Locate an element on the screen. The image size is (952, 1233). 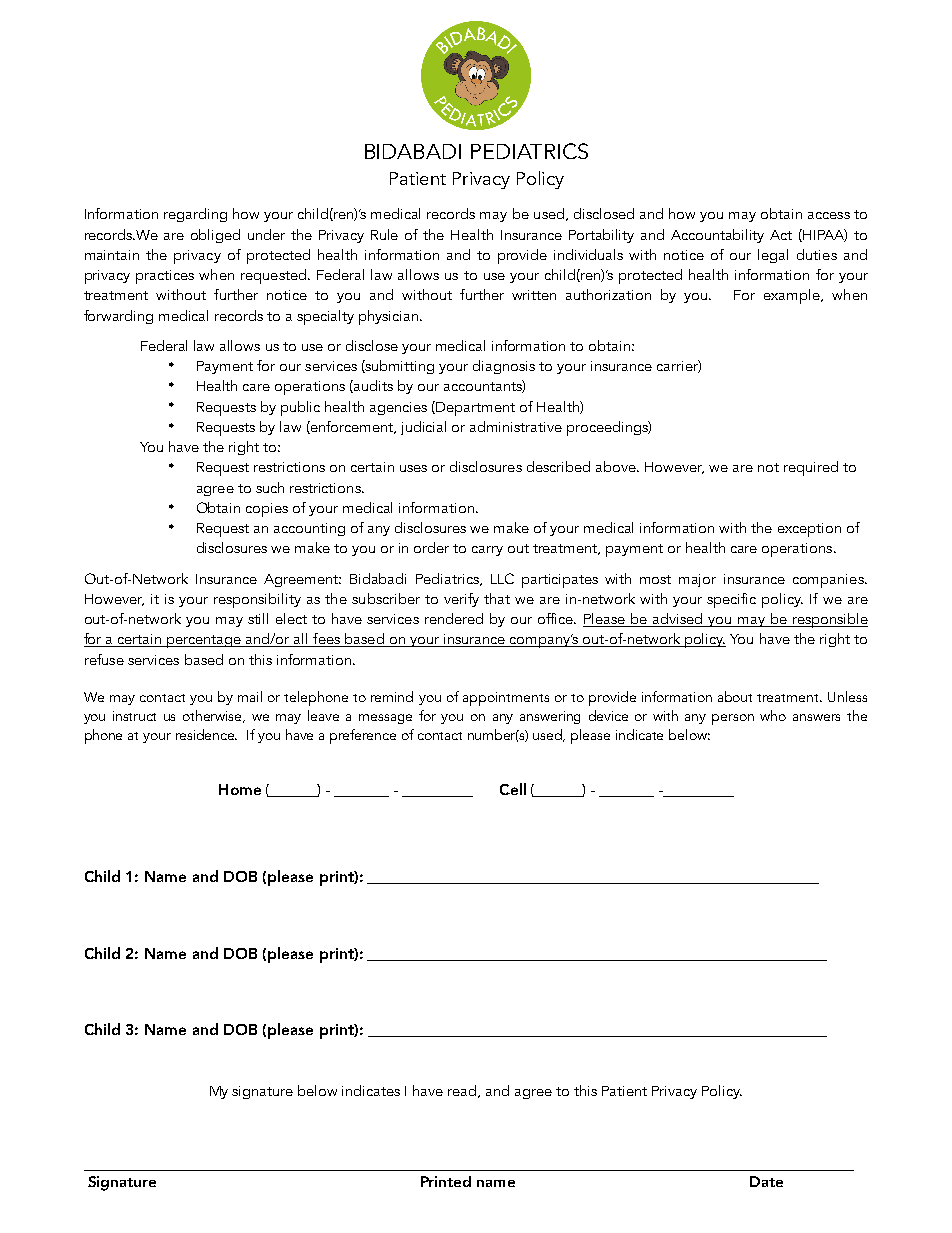
obliged is located at coordinates (215, 236).
